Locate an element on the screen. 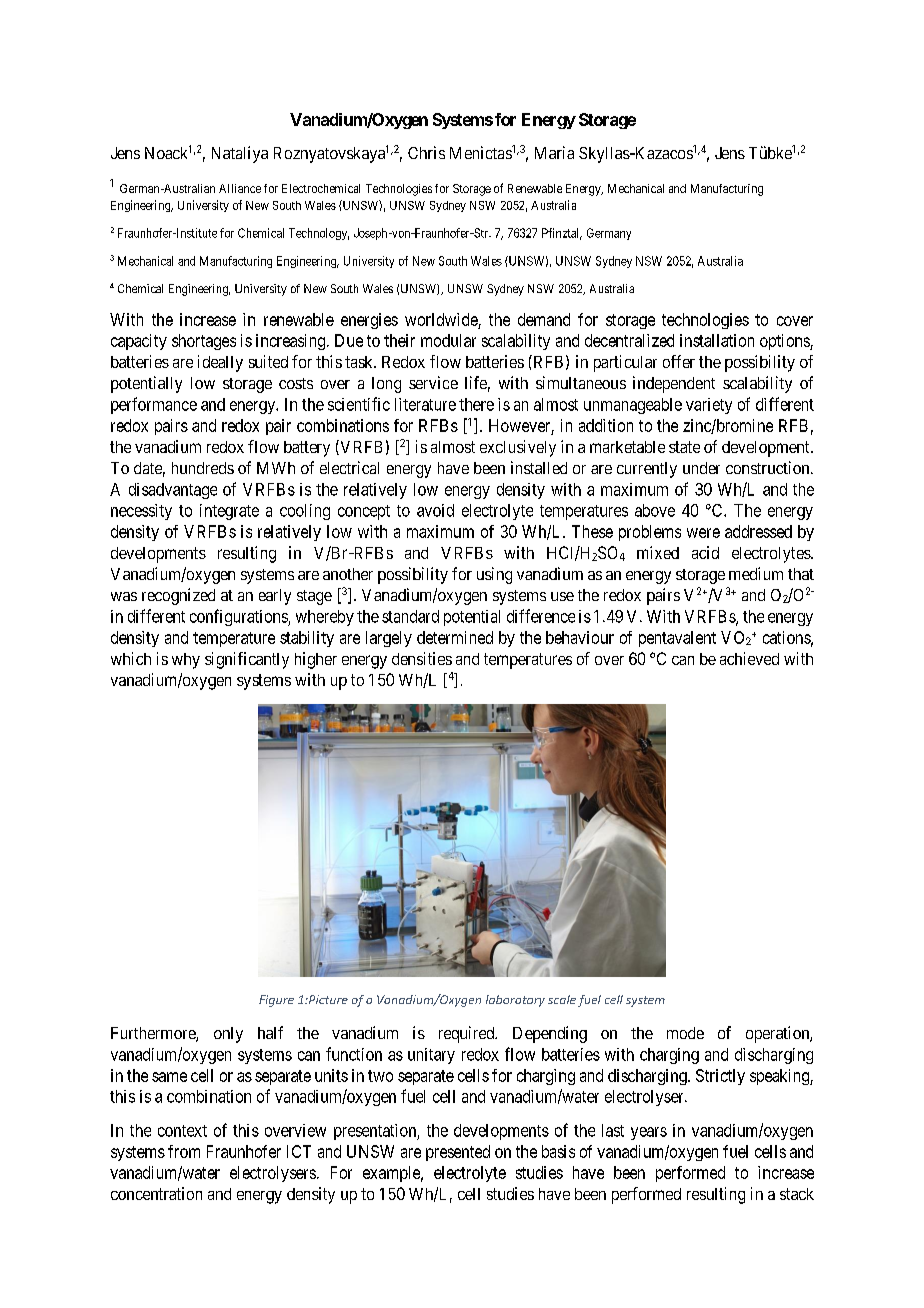 This screenshot has height=1308, width=924. presented is located at coordinates (458, 1153).
